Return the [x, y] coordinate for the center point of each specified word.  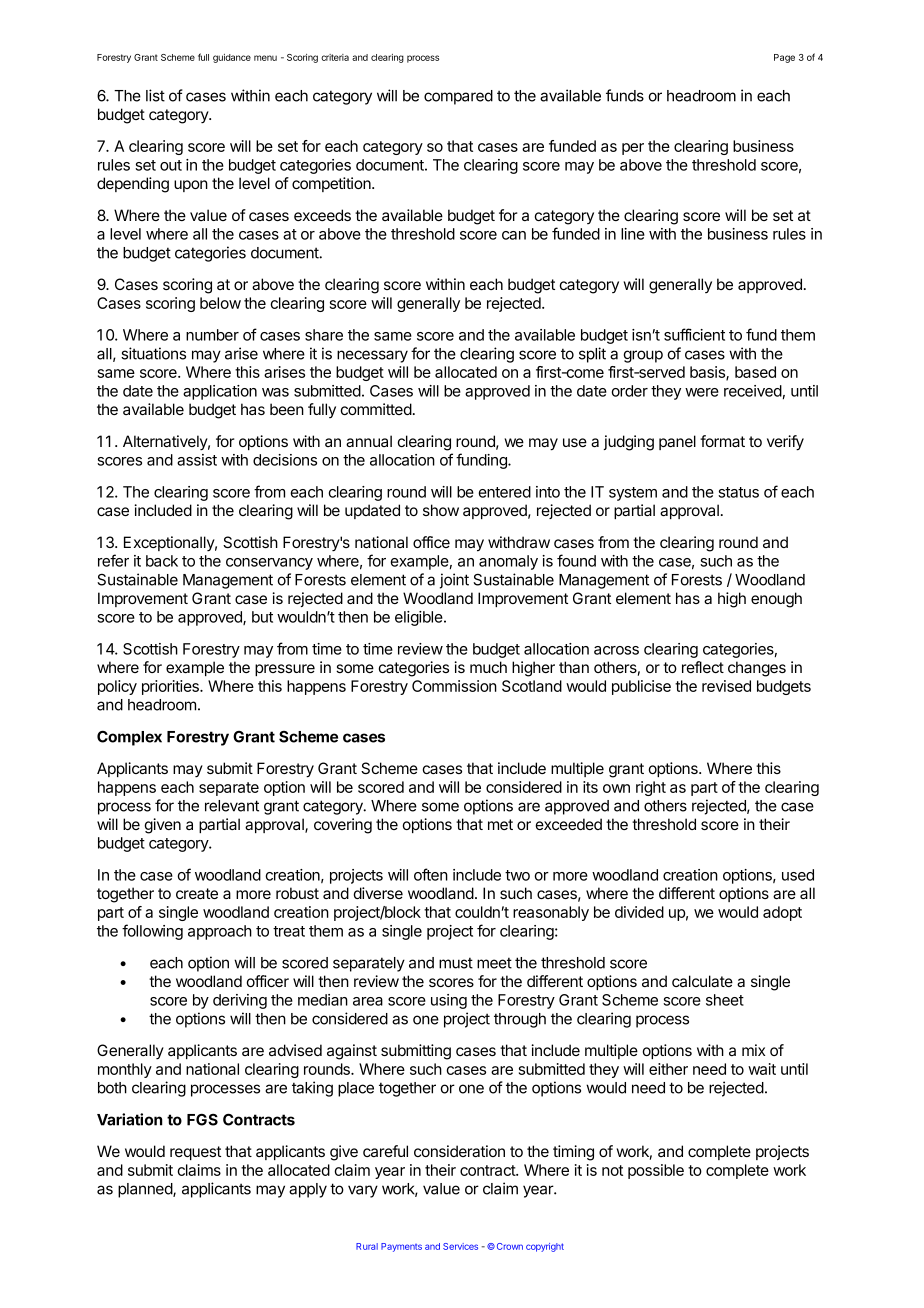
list [155, 95]
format [722, 441]
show [441, 510]
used [798, 875]
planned [146, 1190]
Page [784, 58]
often [431, 874]
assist [197, 460]
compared [458, 97]
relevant [232, 806]
